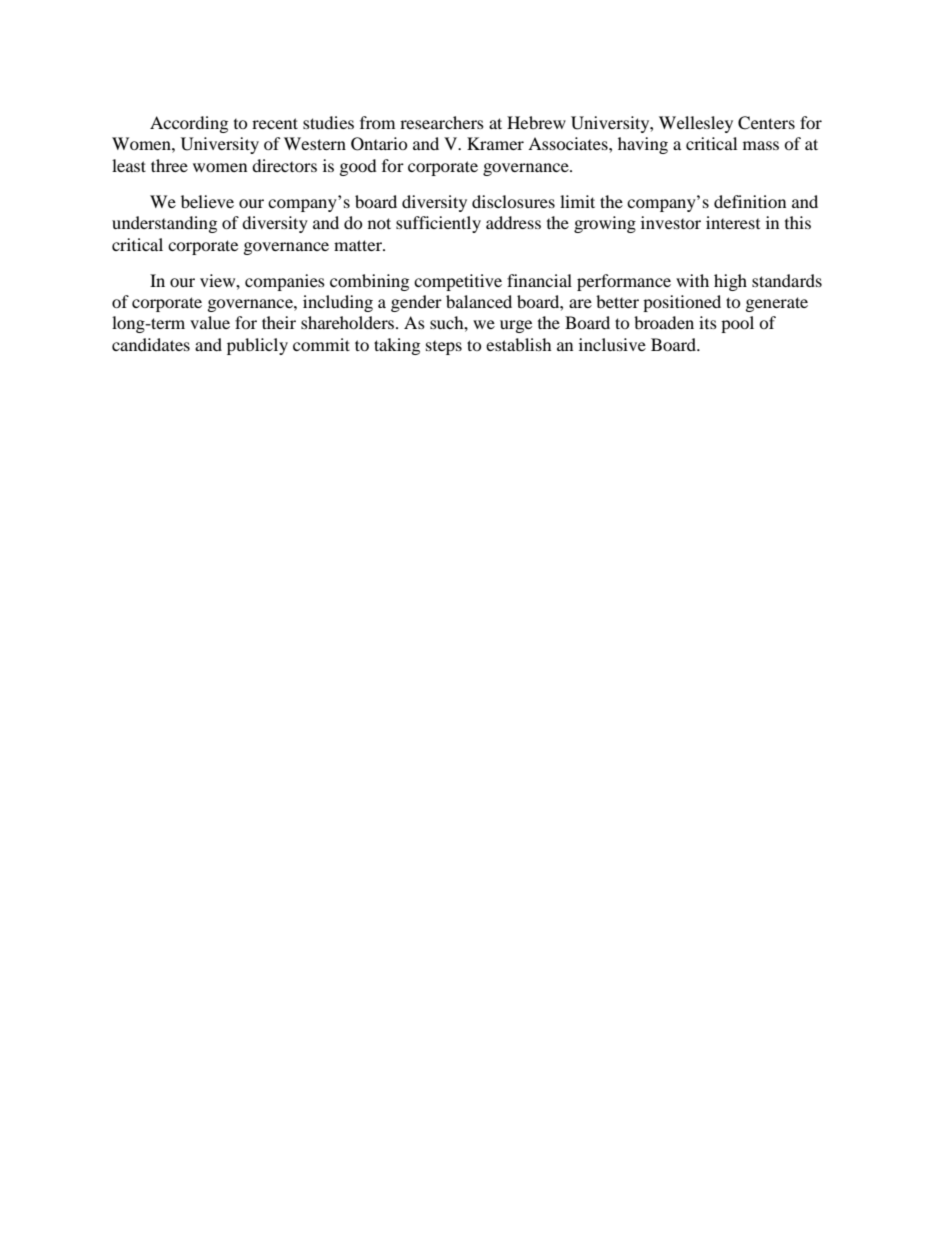 Image resolution: width=952 pixels, height=1233 pixels. Describe the element at coordinates (189, 124) in the screenshot. I see `According` at that location.
